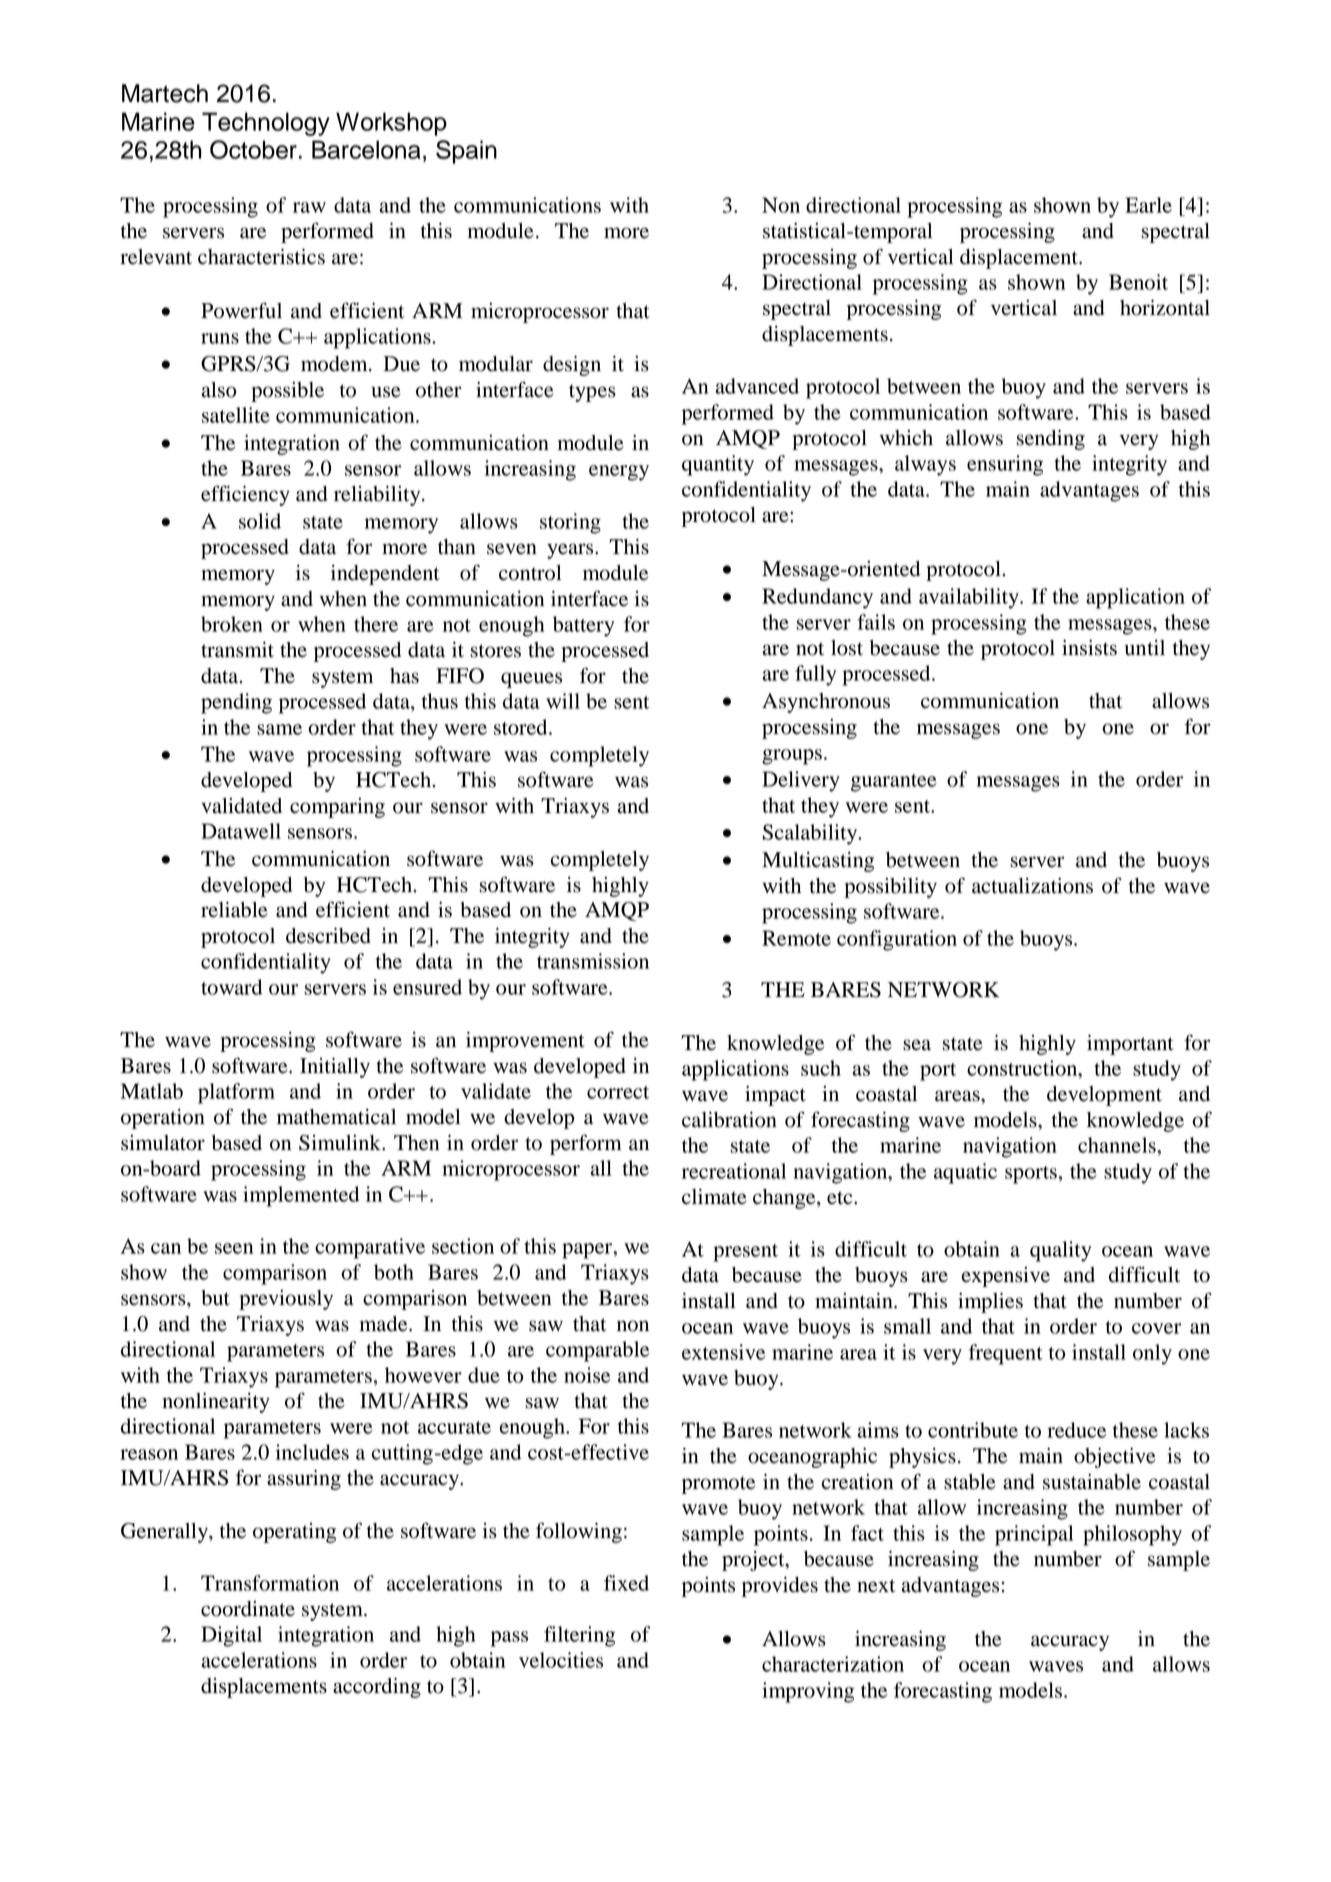 This screenshot has width=1331, height=1882. What do you see at coordinates (253, 149) in the screenshot?
I see `October` at bounding box center [253, 149].
